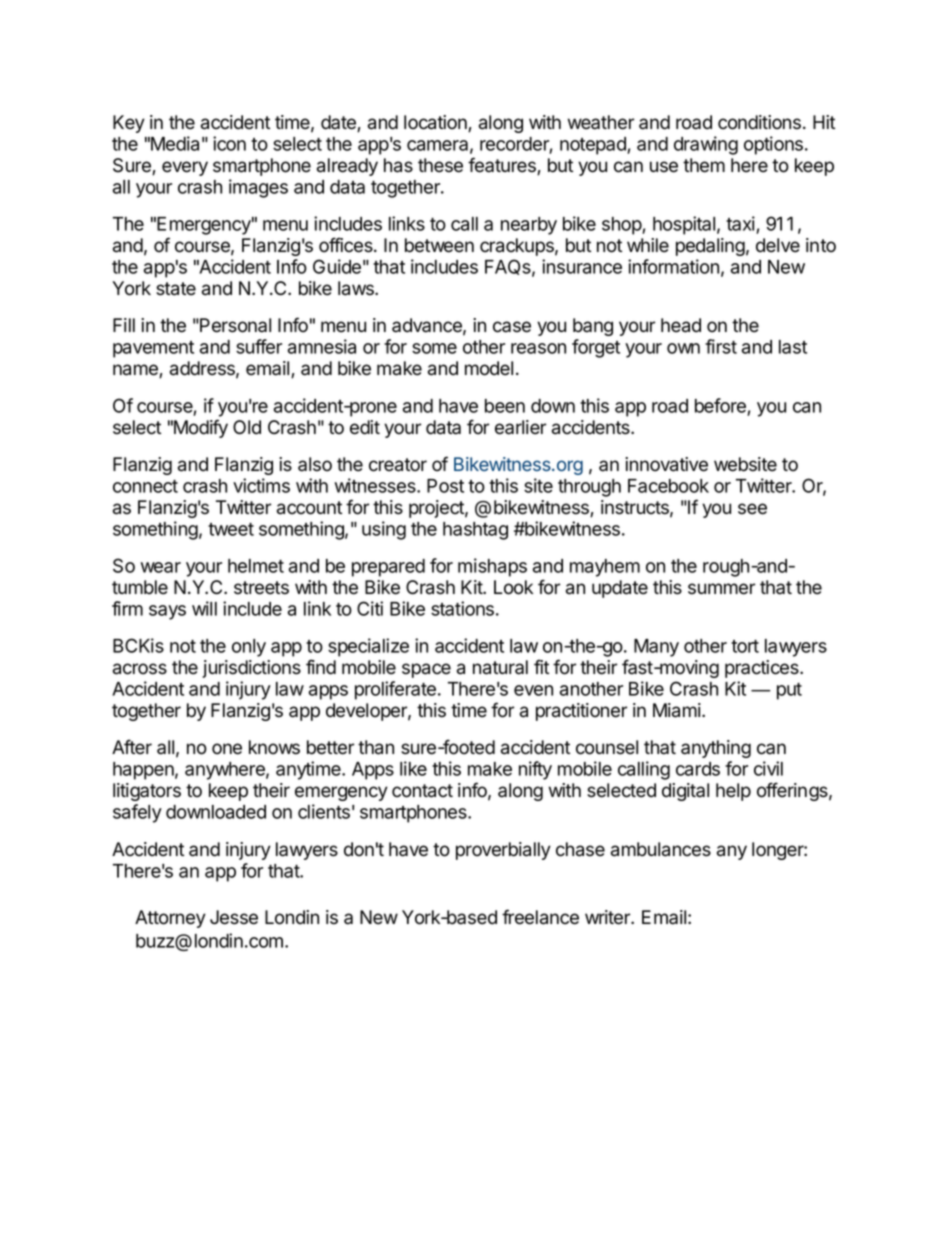 The width and height of the image is (952, 1233). I want to click on drawing, so click(706, 145).
